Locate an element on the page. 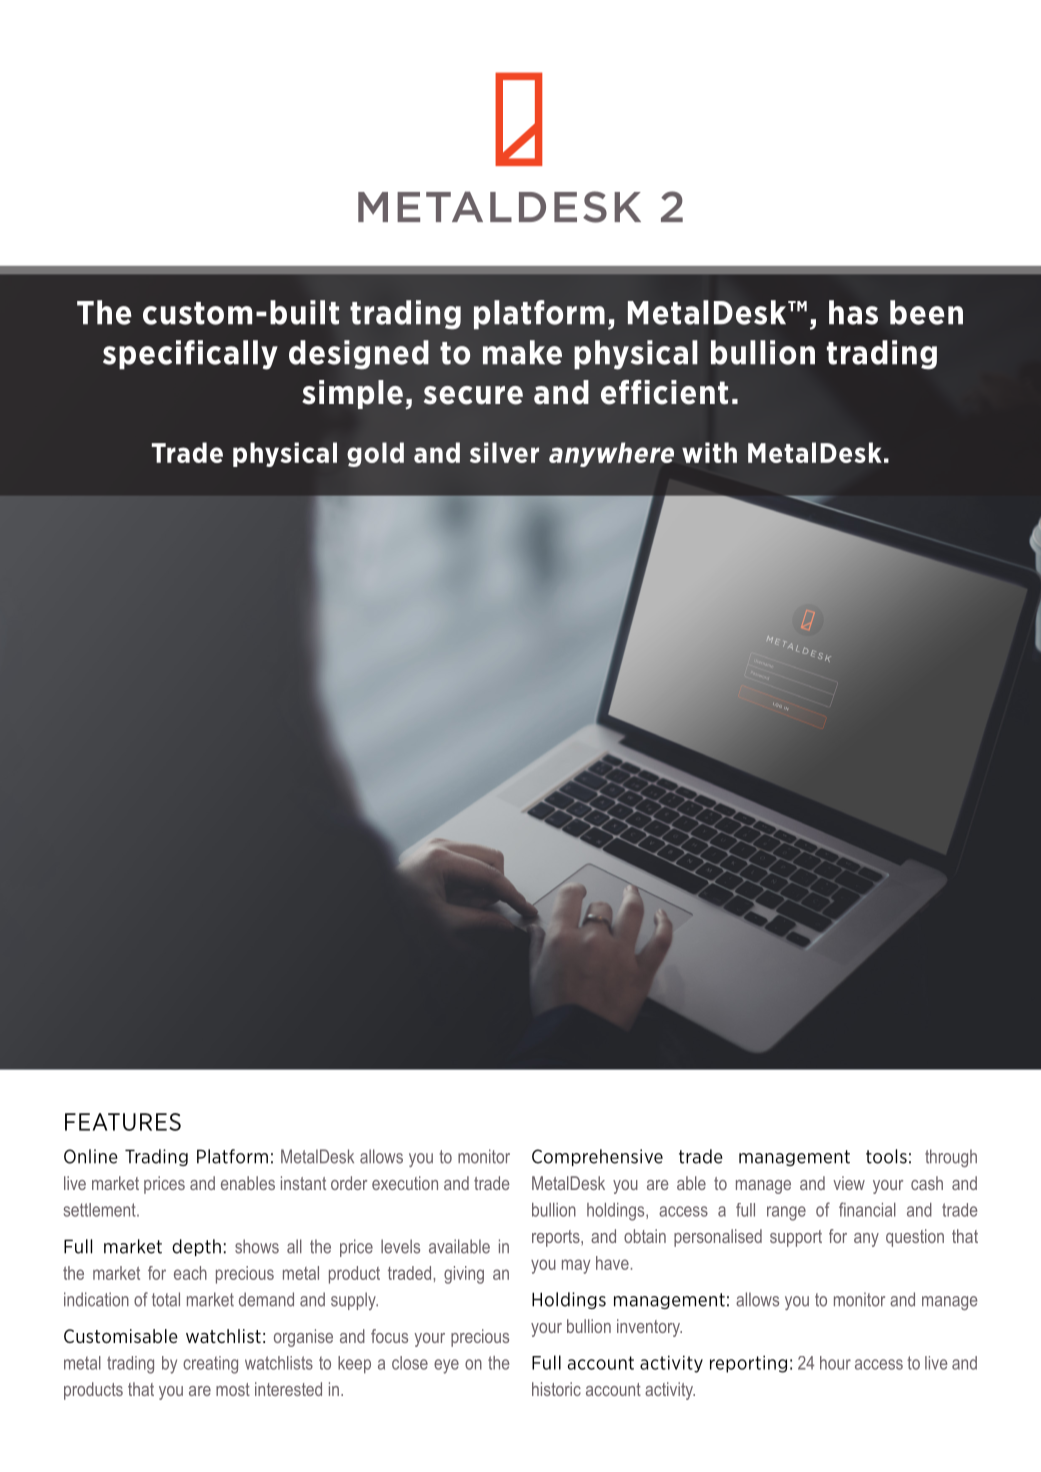 The image size is (1041, 1472). creating is located at coordinates (210, 1365).
